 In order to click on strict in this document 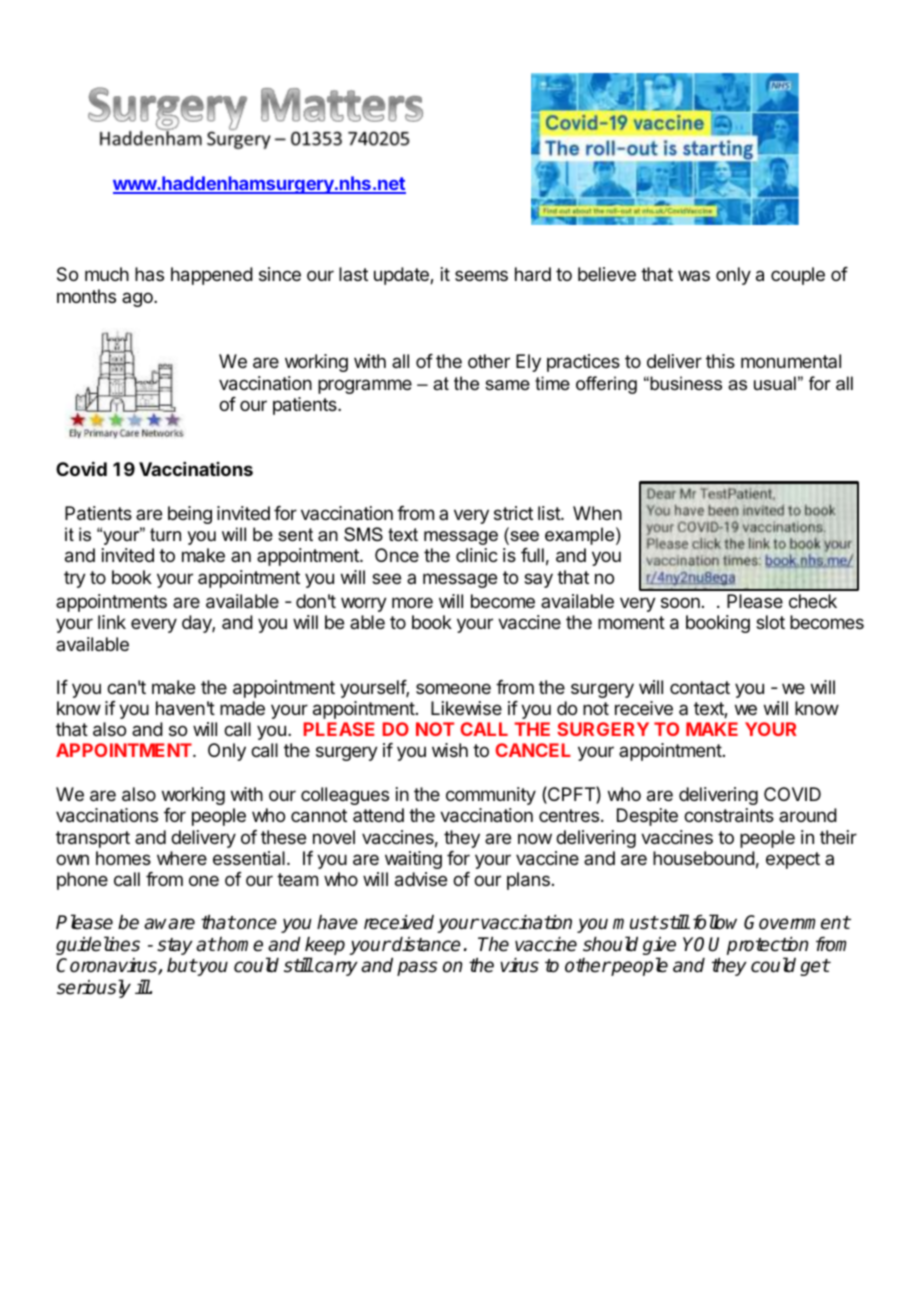, I will do `click(513, 513)`.
